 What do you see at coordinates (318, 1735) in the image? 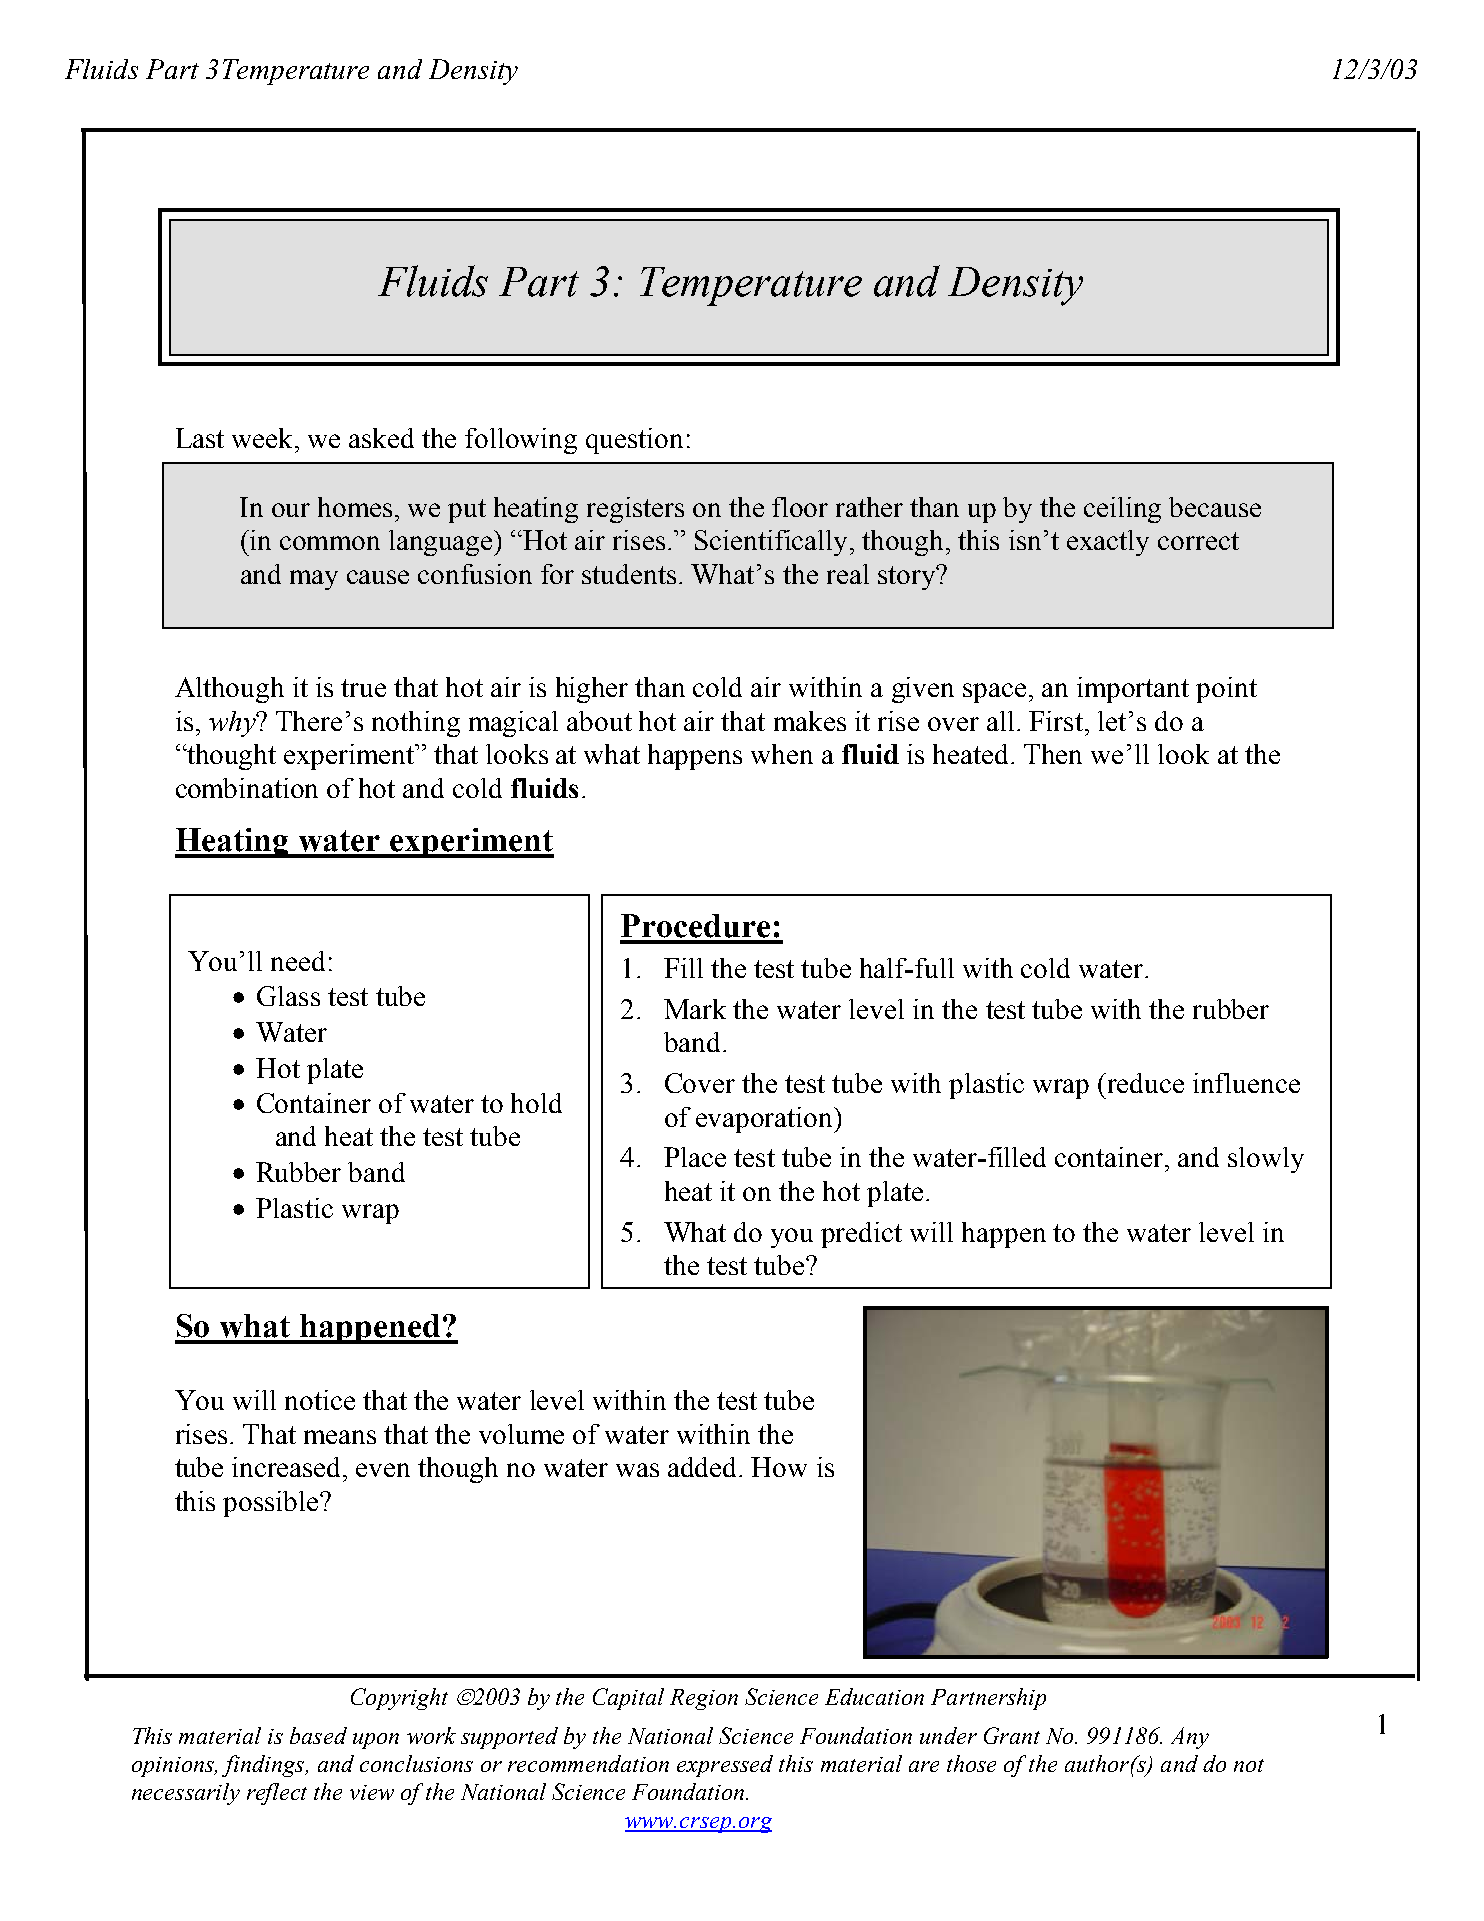
I see `based` at bounding box center [318, 1735].
